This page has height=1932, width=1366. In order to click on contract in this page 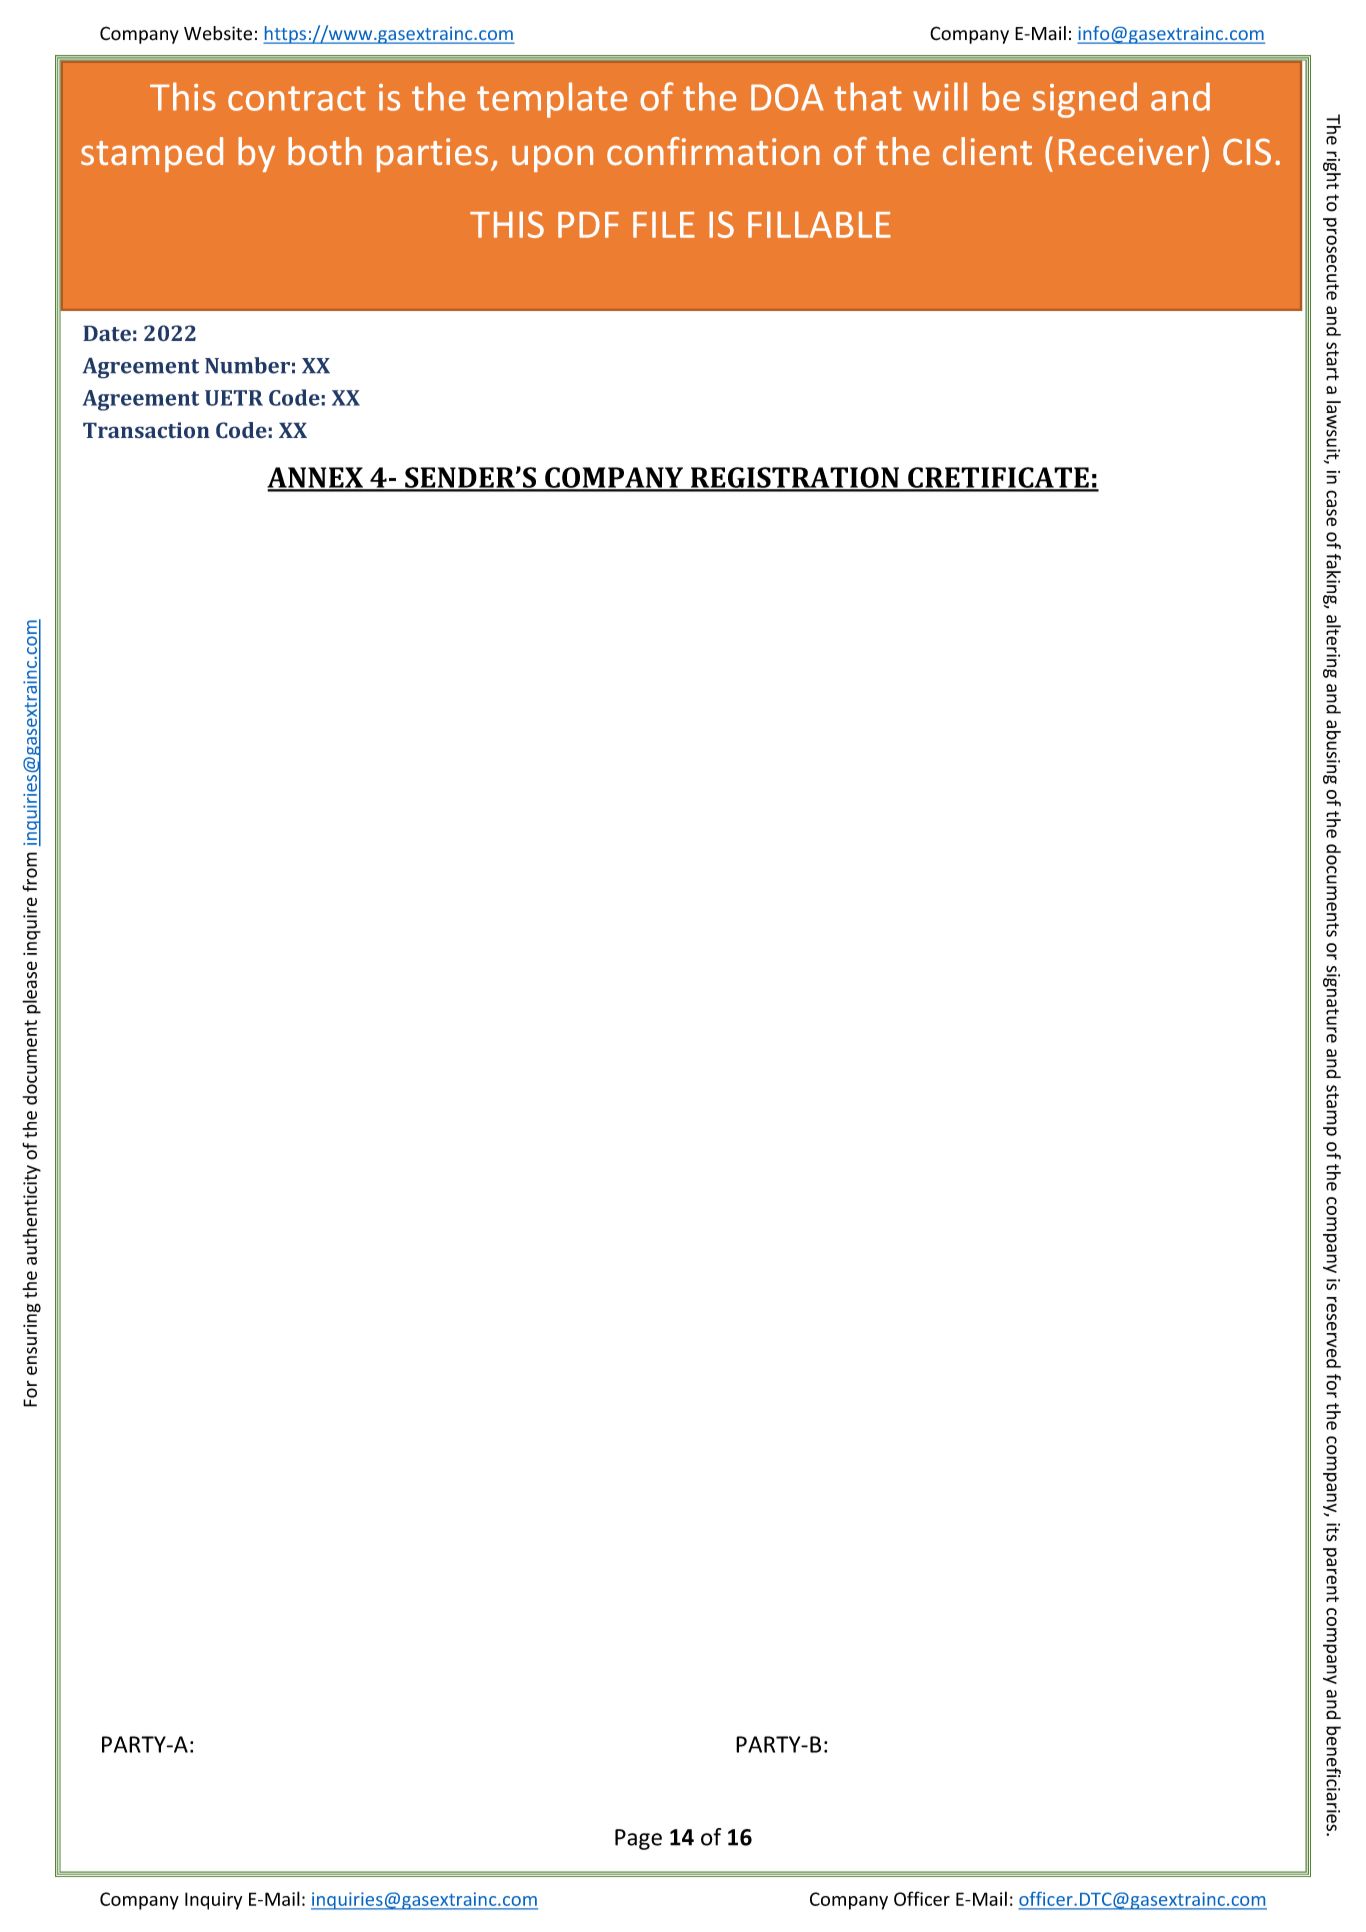, I will do `click(297, 98)`.
